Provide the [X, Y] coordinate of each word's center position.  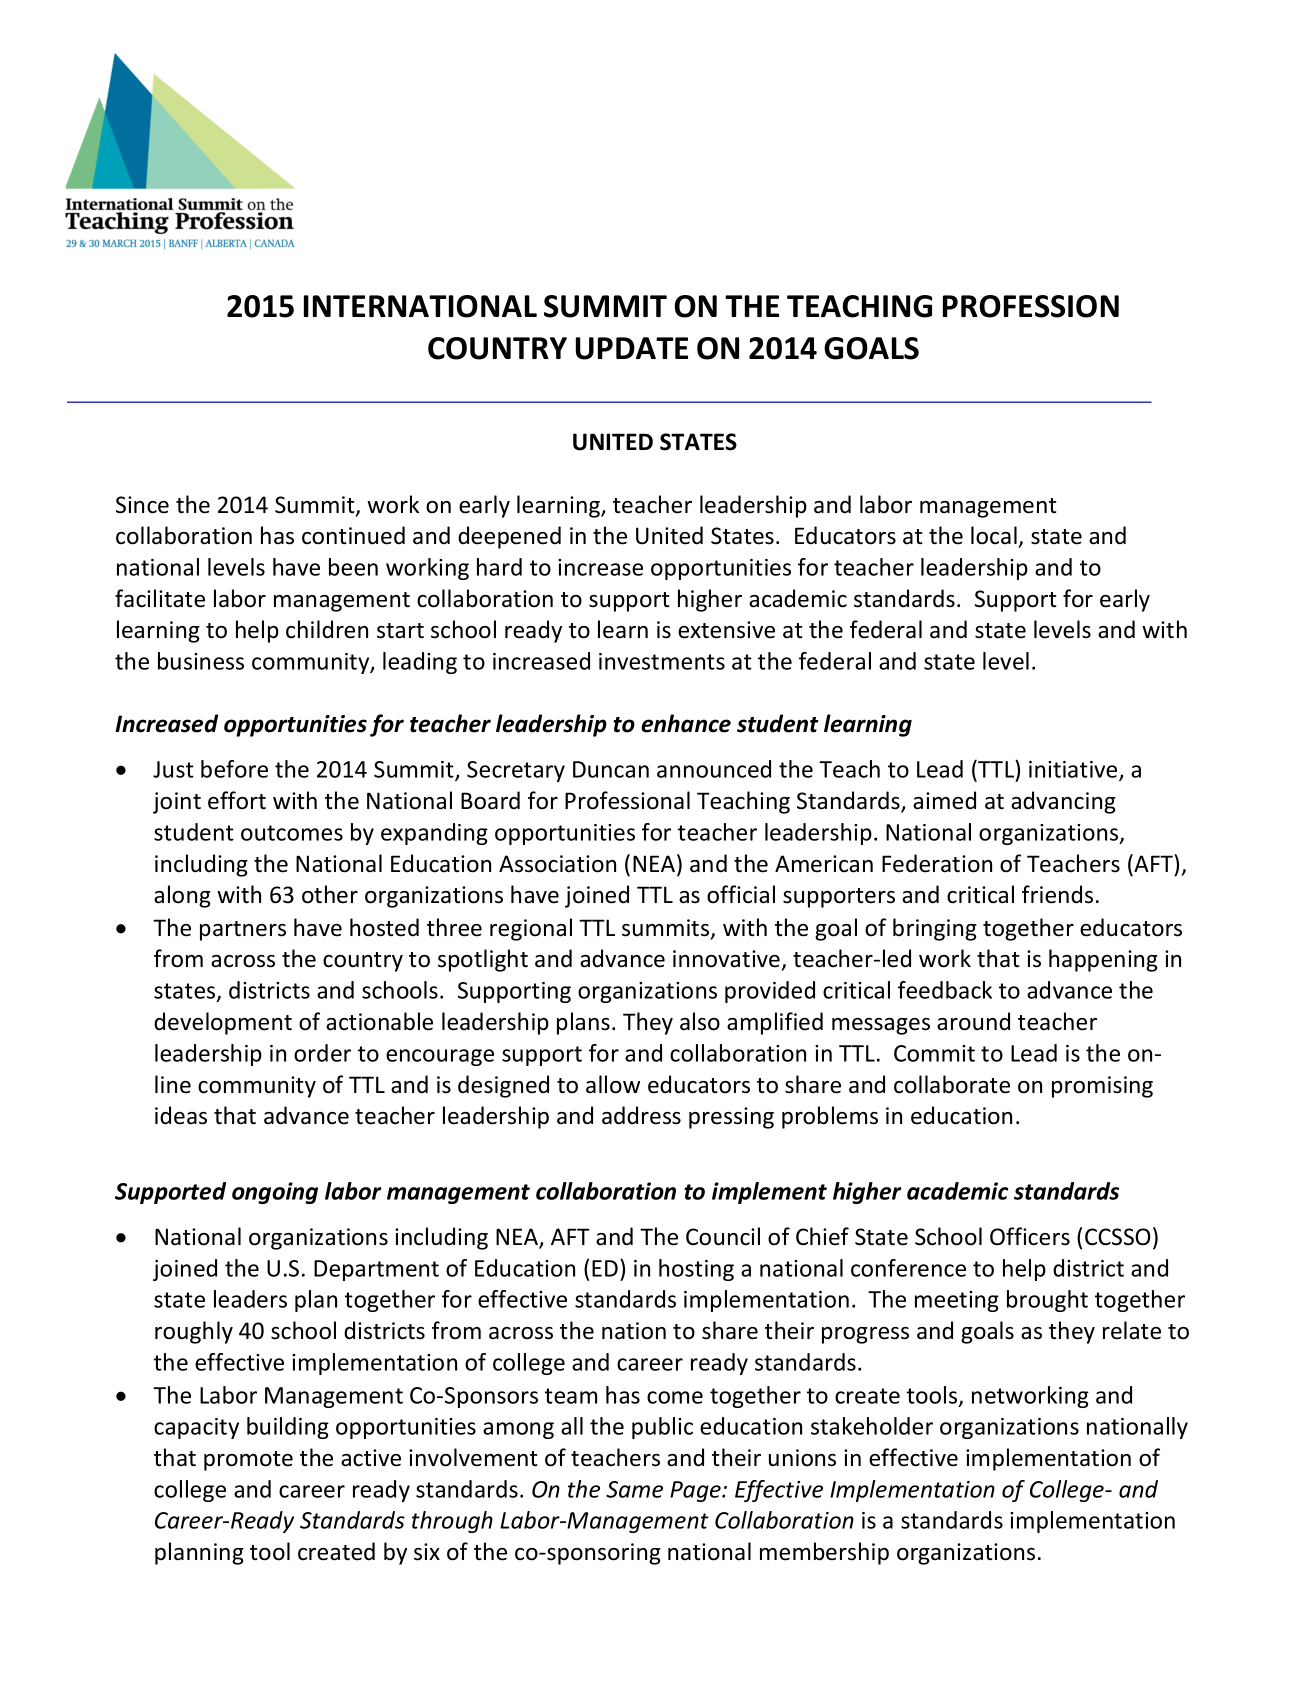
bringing [935, 929]
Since [142, 505]
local [994, 535]
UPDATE [632, 348]
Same [634, 1489]
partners [243, 931]
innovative [726, 959]
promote [248, 1461]
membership [824, 1553]
